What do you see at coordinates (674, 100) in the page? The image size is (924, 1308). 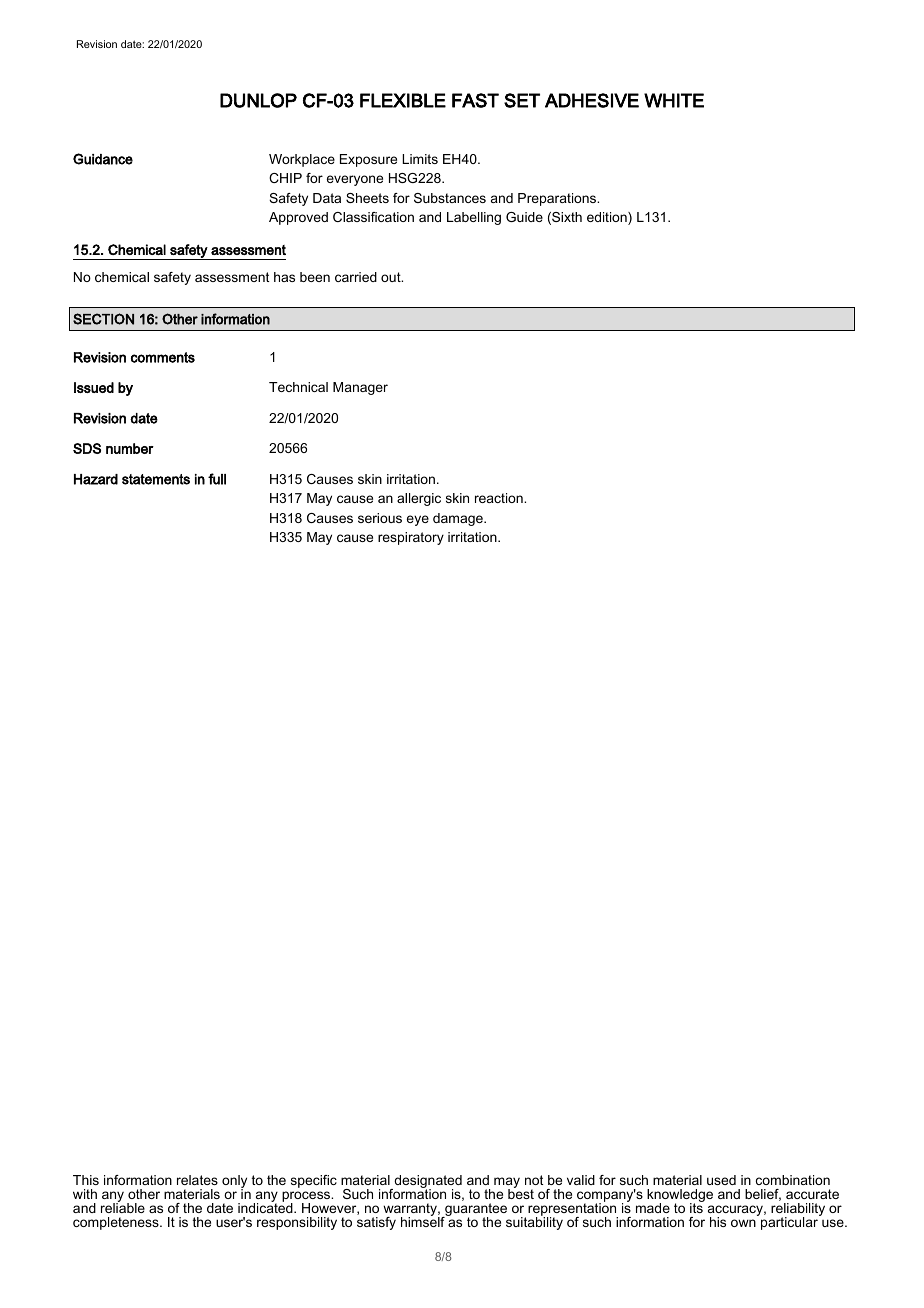 I see `WHITE` at bounding box center [674, 100].
